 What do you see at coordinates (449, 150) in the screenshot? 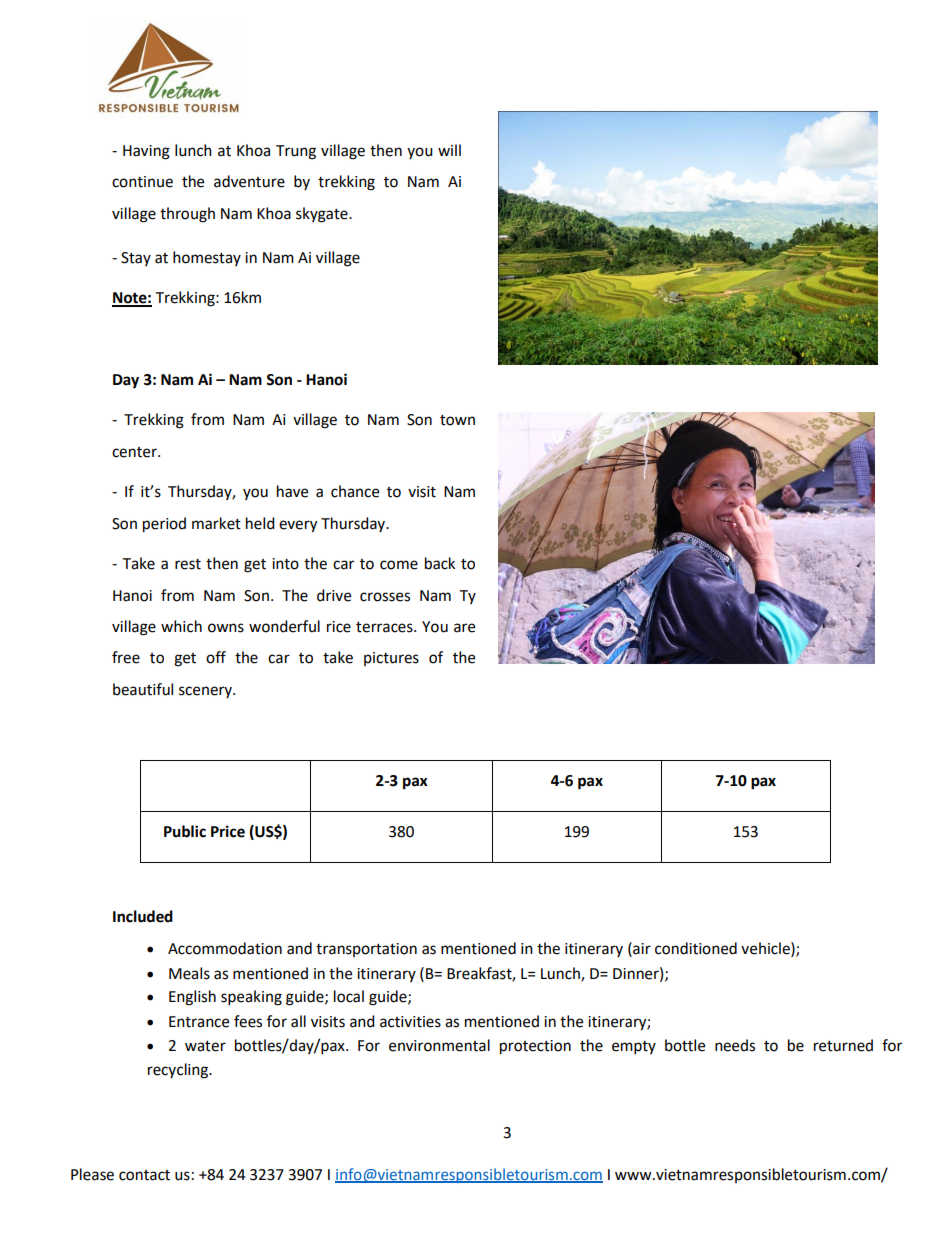
I see `will` at bounding box center [449, 150].
